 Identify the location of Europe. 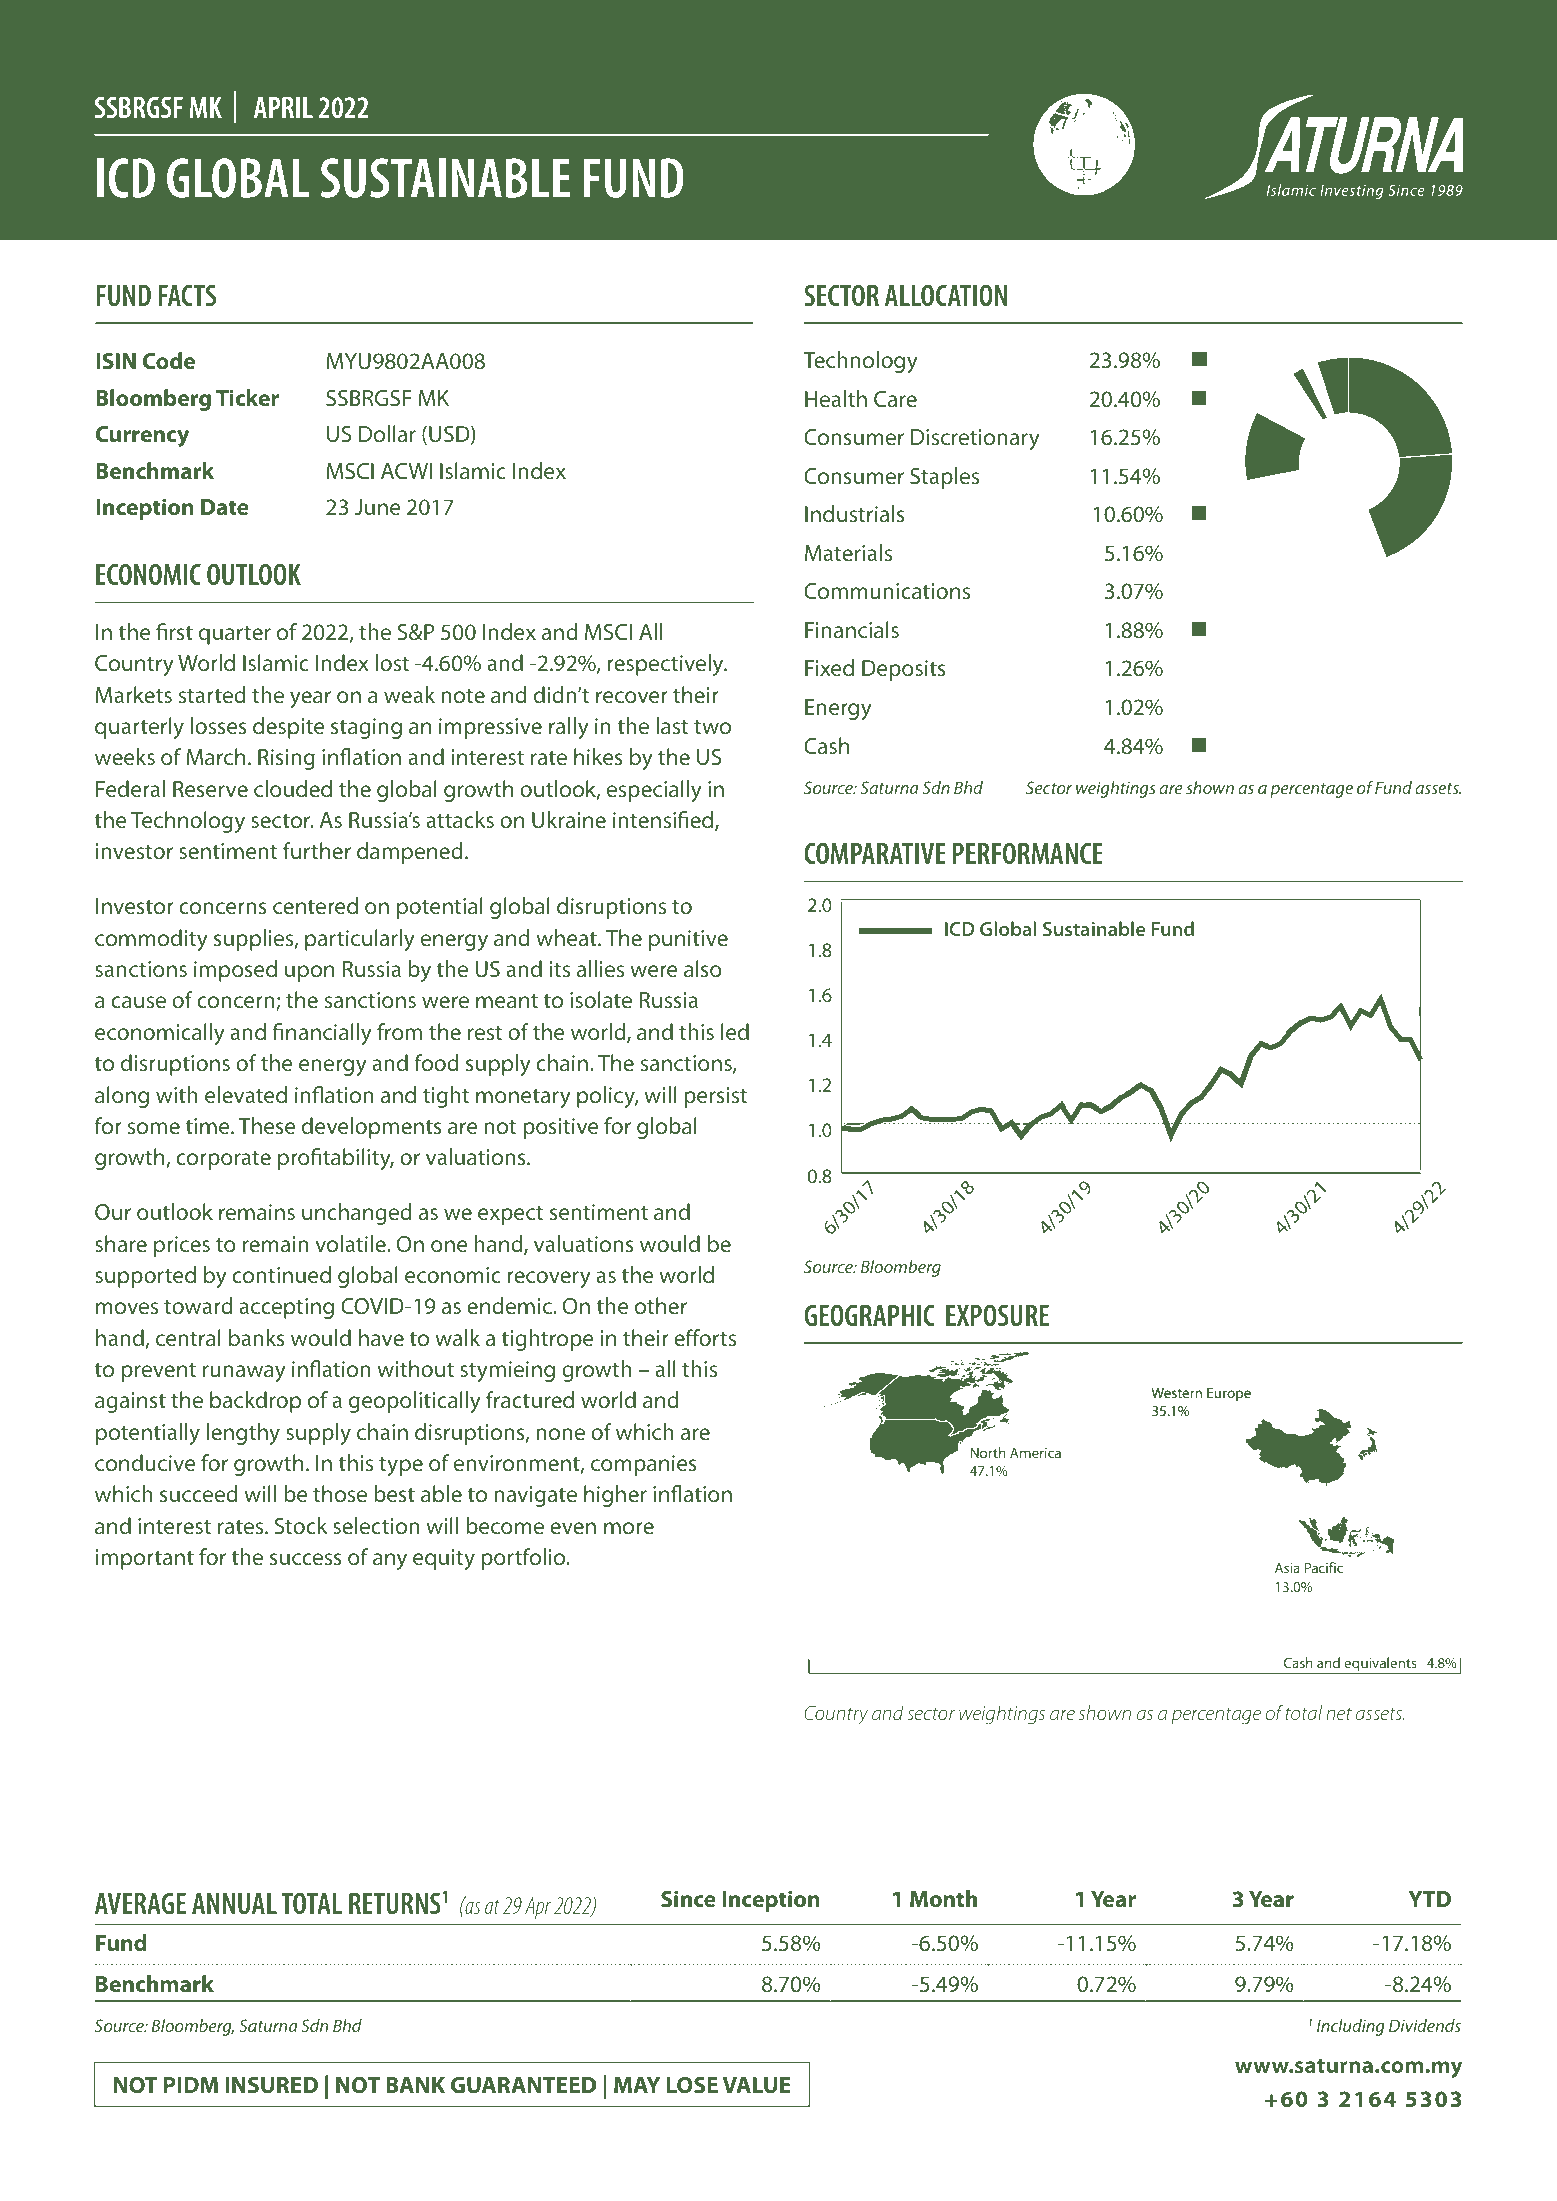
(1229, 1394).
